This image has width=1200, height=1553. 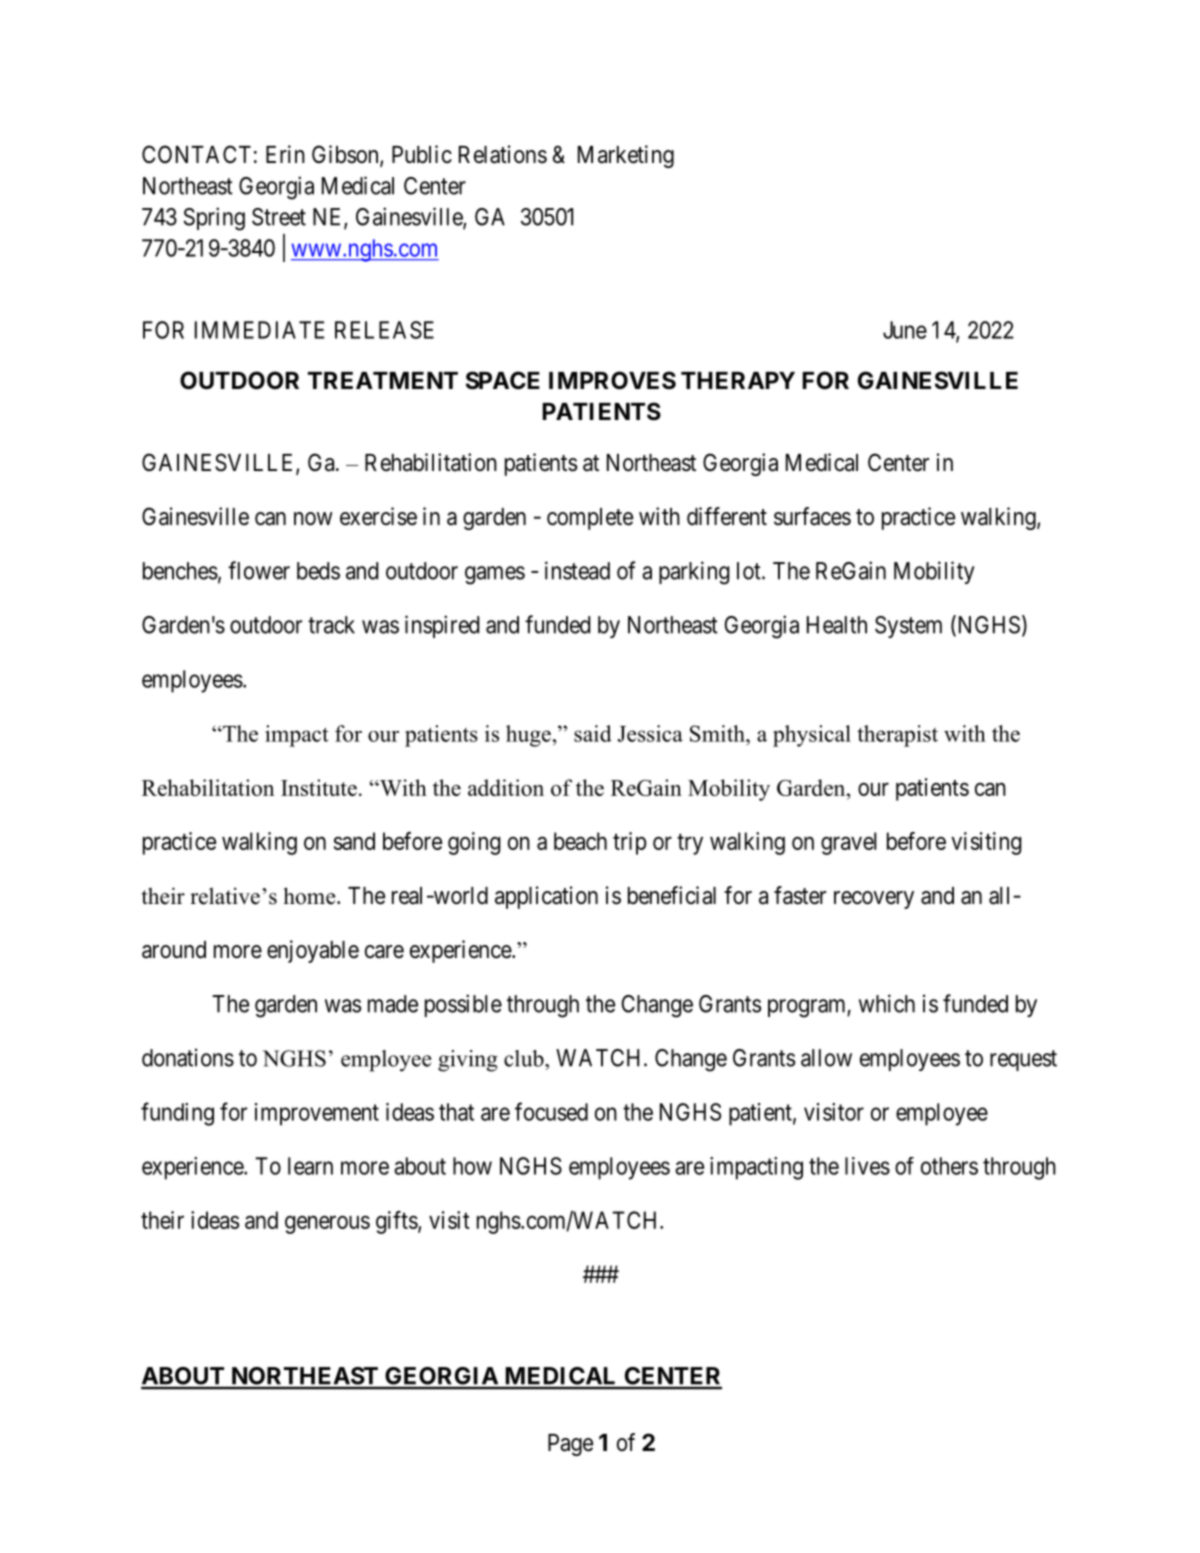 What do you see at coordinates (279, 217) in the image?
I see `Street` at bounding box center [279, 217].
